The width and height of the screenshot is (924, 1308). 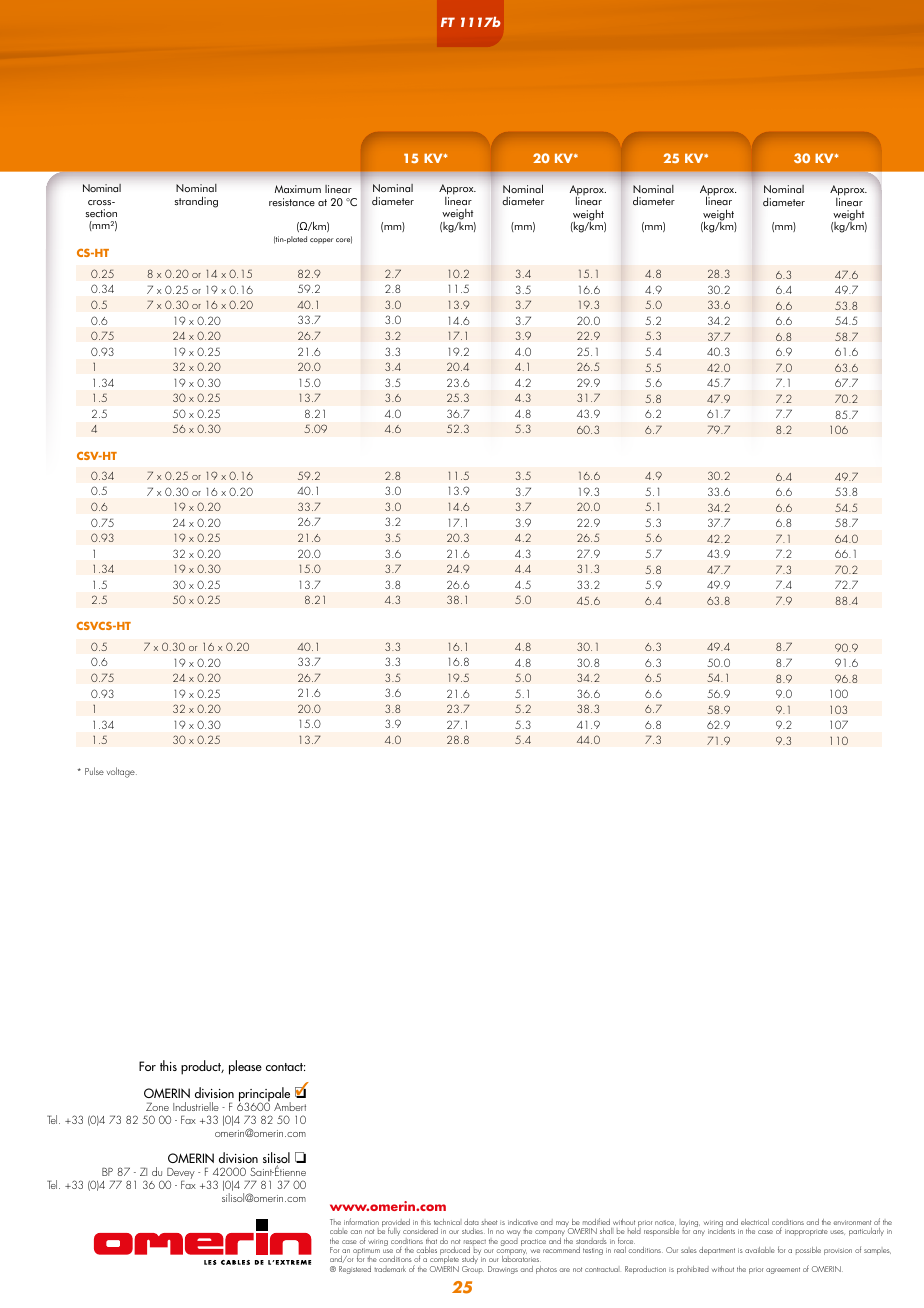 What do you see at coordinates (475, 1244) in the screenshot?
I see `respect` at bounding box center [475, 1244].
